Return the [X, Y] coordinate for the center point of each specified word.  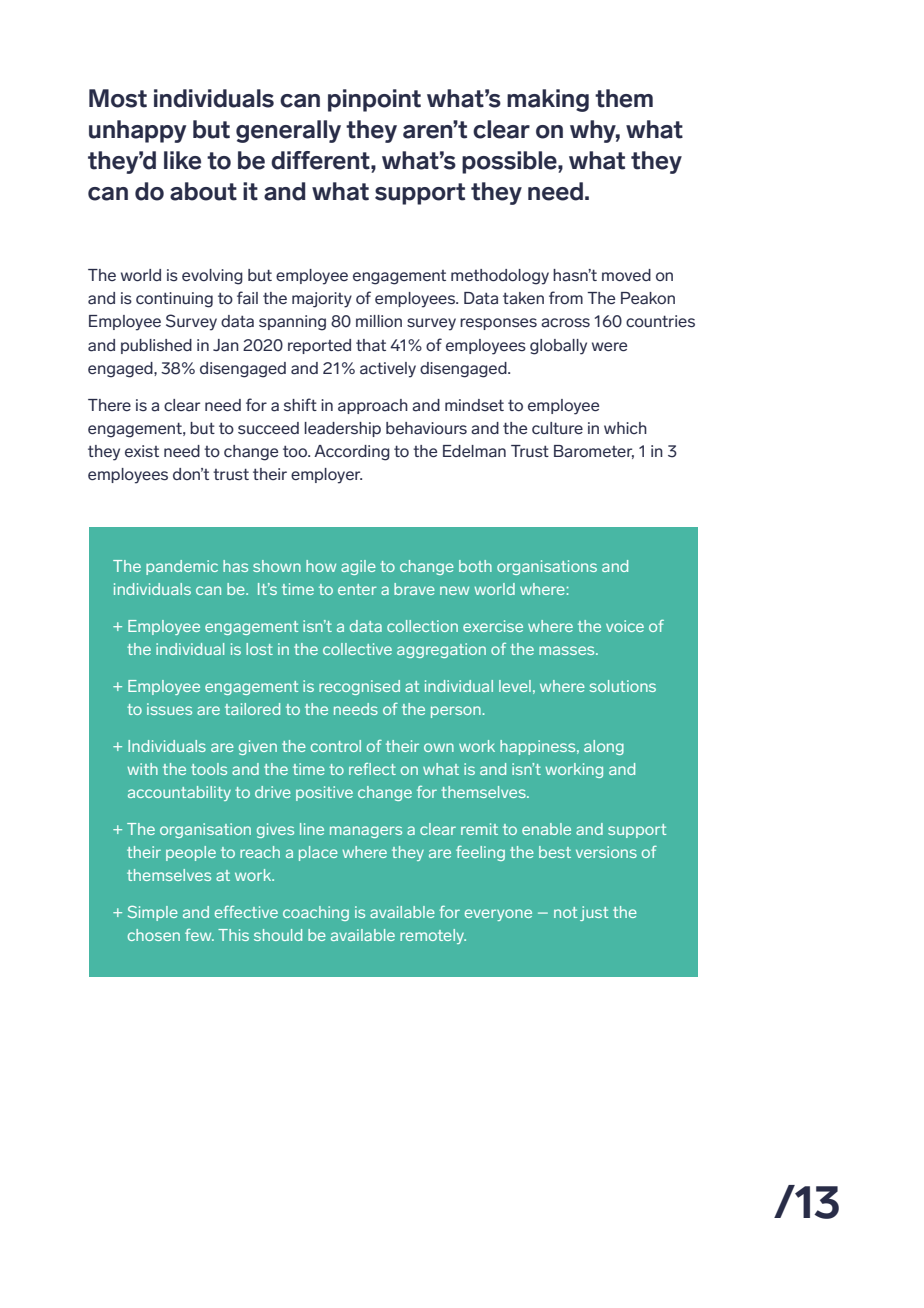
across [565, 323]
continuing [174, 300]
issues [169, 709]
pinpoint [374, 100]
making [548, 100]
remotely [433, 936]
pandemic [182, 567]
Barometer [594, 452]
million [379, 321]
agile [358, 567]
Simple [153, 913]
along [604, 747]
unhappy [137, 131]
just [594, 913]
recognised [359, 687]
